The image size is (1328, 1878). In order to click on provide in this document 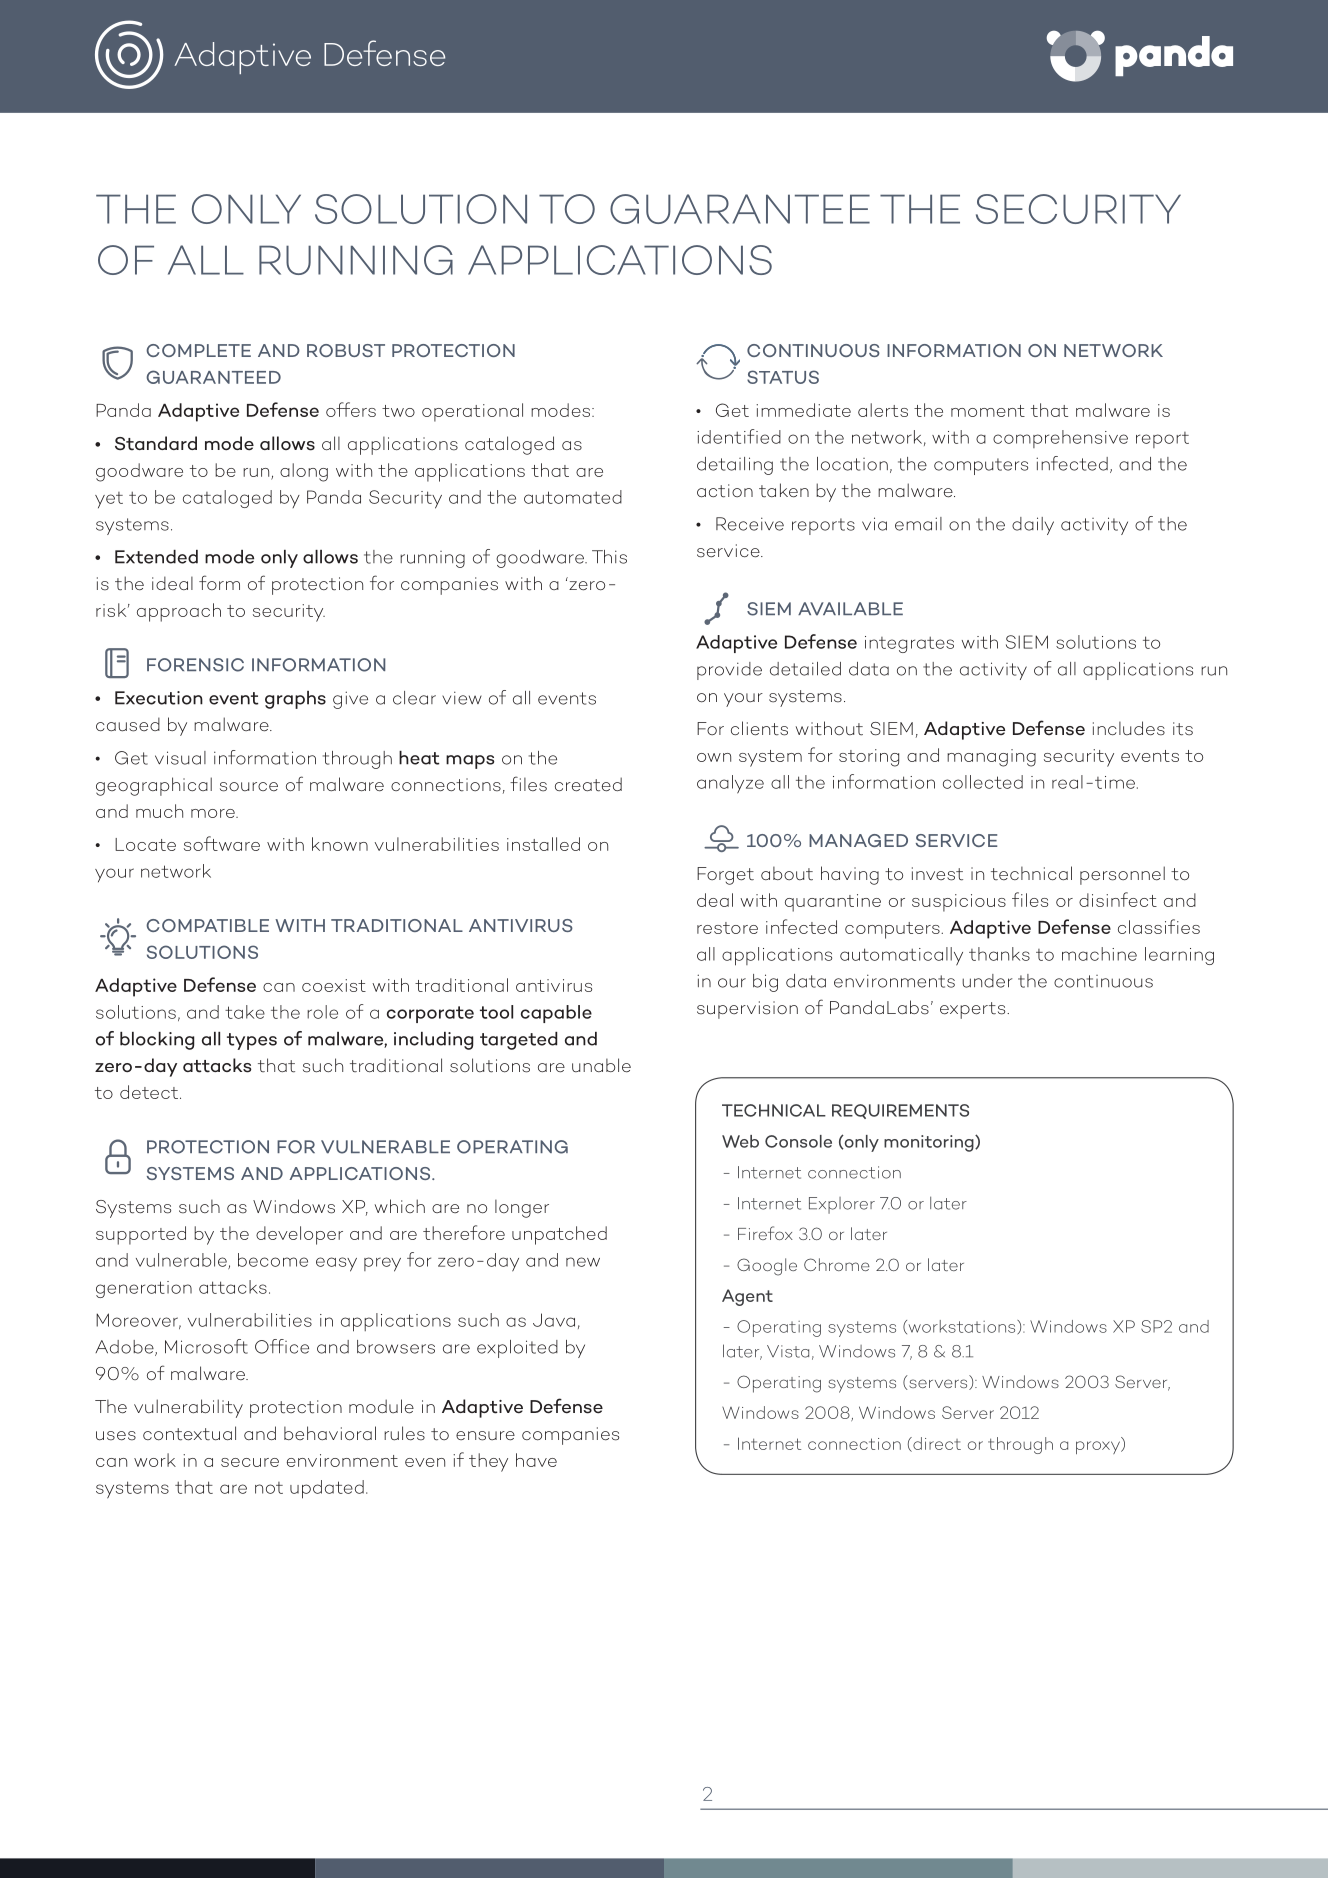, I will do `click(729, 671)`.
